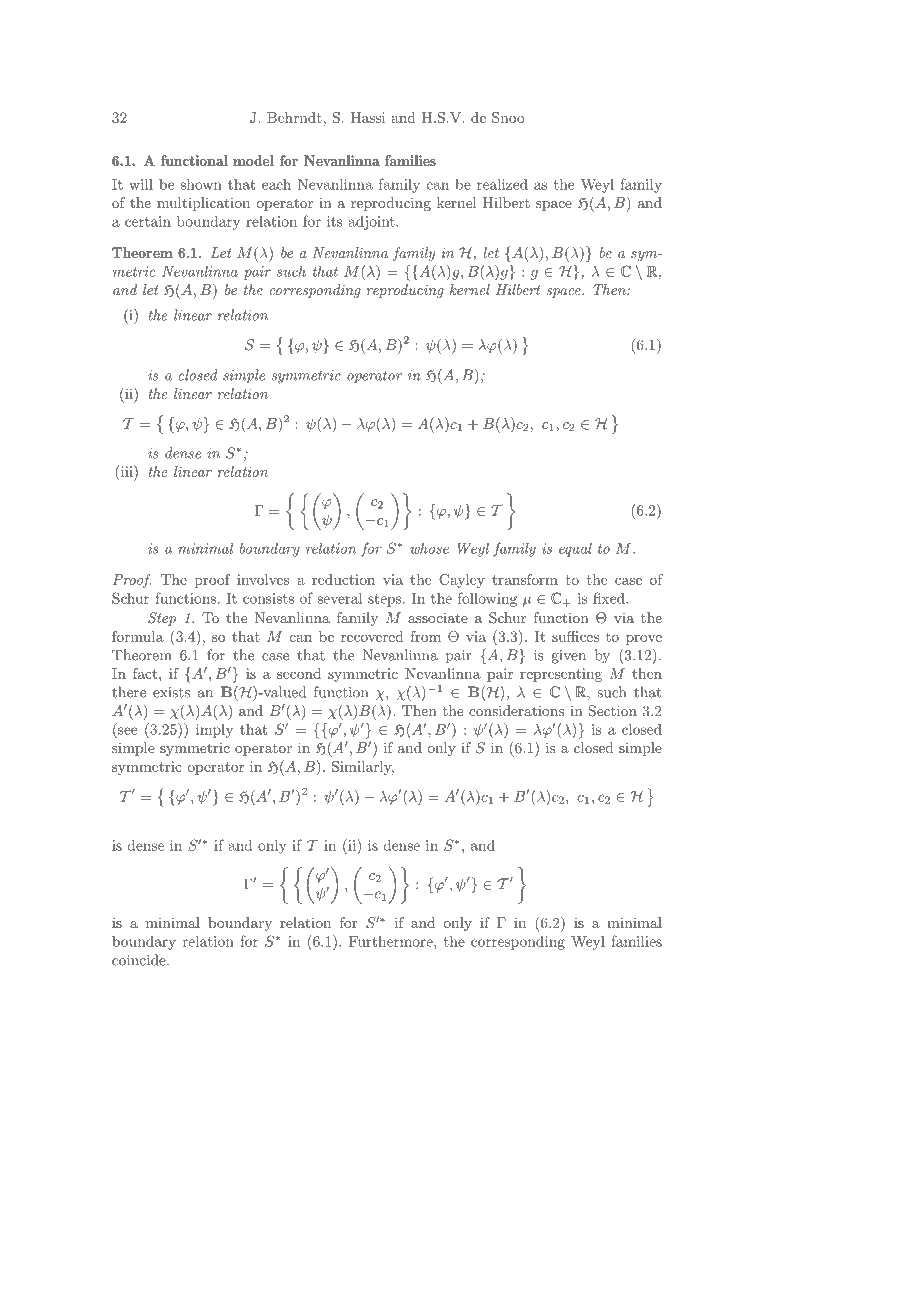 The height and width of the screenshot is (1308, 924). What do you see at coordinates (575, 550) in the screenshot?
I see `equal` at bounding box center [575, 550].
